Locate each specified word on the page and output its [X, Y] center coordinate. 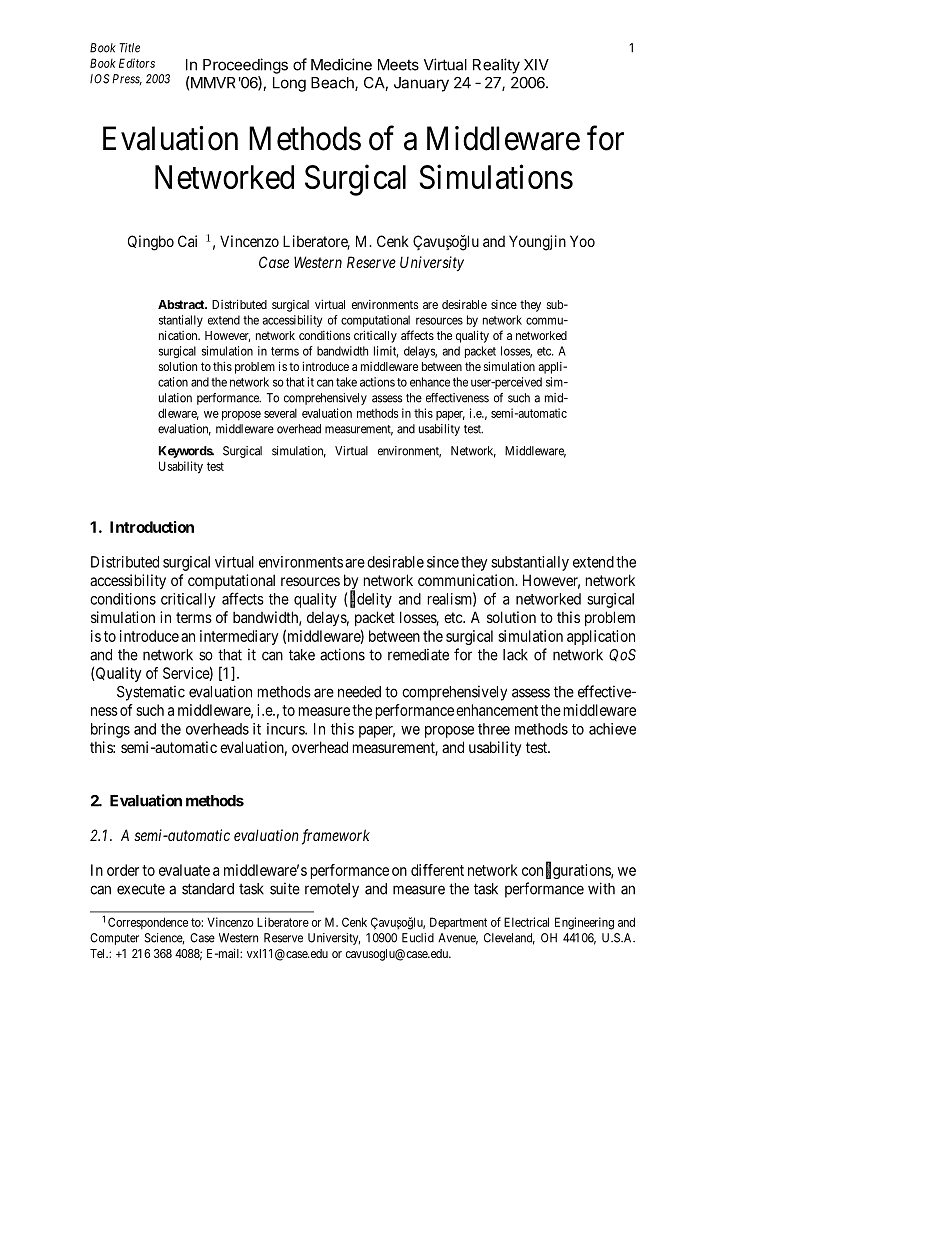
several [280, 413]
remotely [332, 890]
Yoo [582, 241]
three [494, 729]
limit [386, 352]
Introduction [152, 527]
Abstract [182, 304]
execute [141, 889]
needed [359, 692]
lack [515, 655]
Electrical [526, 922]
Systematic [151, 693]
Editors [137, 63]
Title [129, 48]
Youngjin [537, 243]
